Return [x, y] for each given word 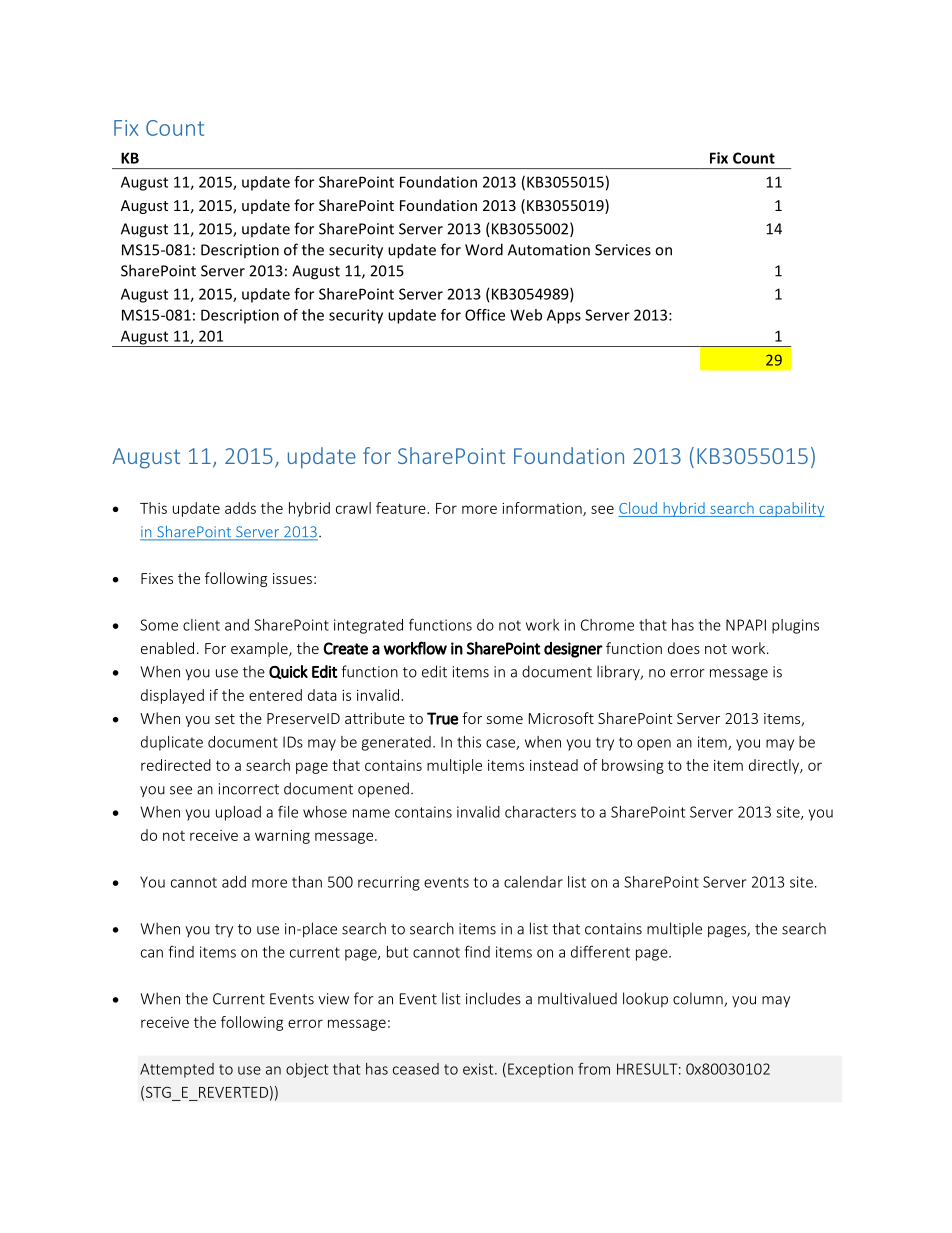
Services [623, 250]
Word [484, 249]
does [684, 648]
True [442, 718]
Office [485, 315]
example [260, 649]
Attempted [177, 1070]
